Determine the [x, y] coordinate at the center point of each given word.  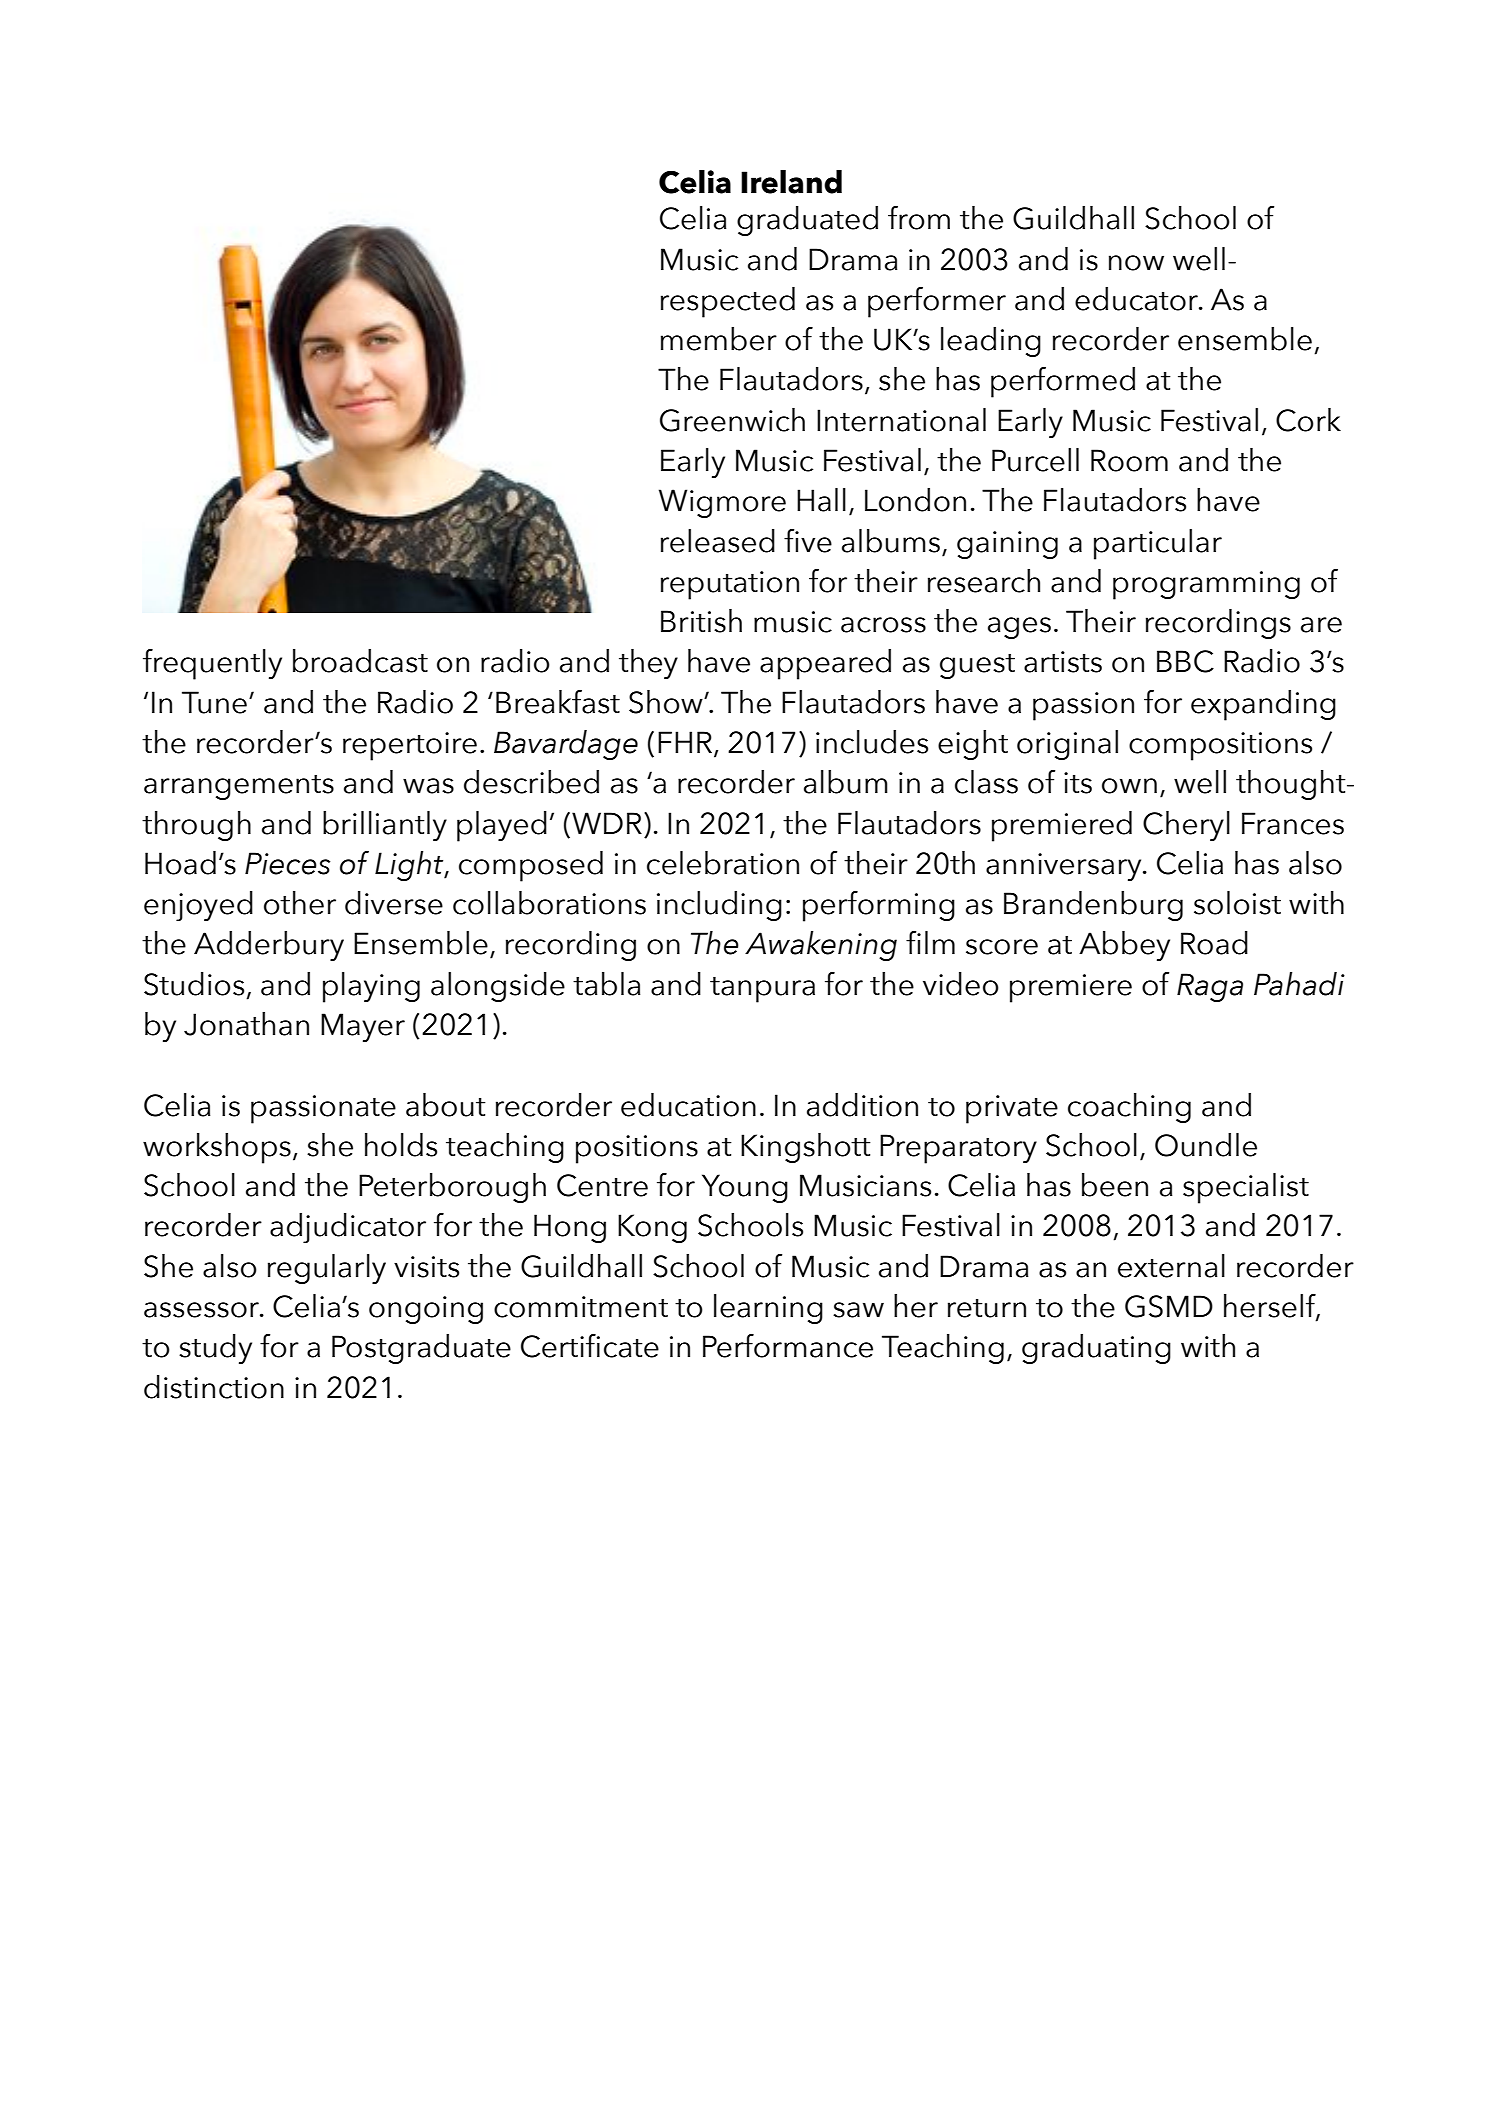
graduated [807, 221]
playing [371, 987]
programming [1206, 585]
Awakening [821, 946]
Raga [1210, 987]
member [719, 339]
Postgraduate [421, 1349]
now [1136, 263]
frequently [212, 664]
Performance [788, 1346]
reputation [730, 585]
